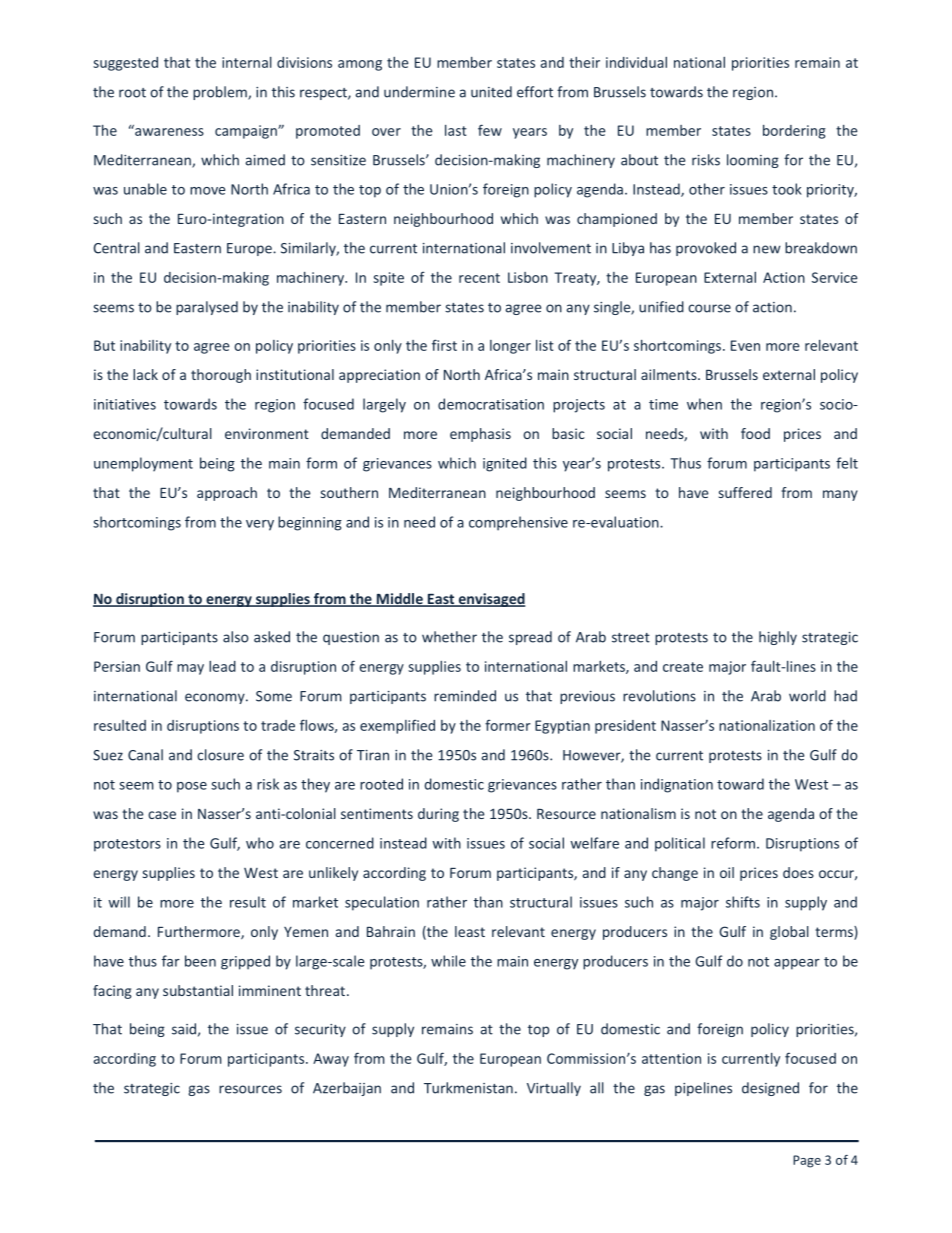  Describe the element at coordinates (347, 1089) in the screenshot. I see `Azerbaijan` at that location.
